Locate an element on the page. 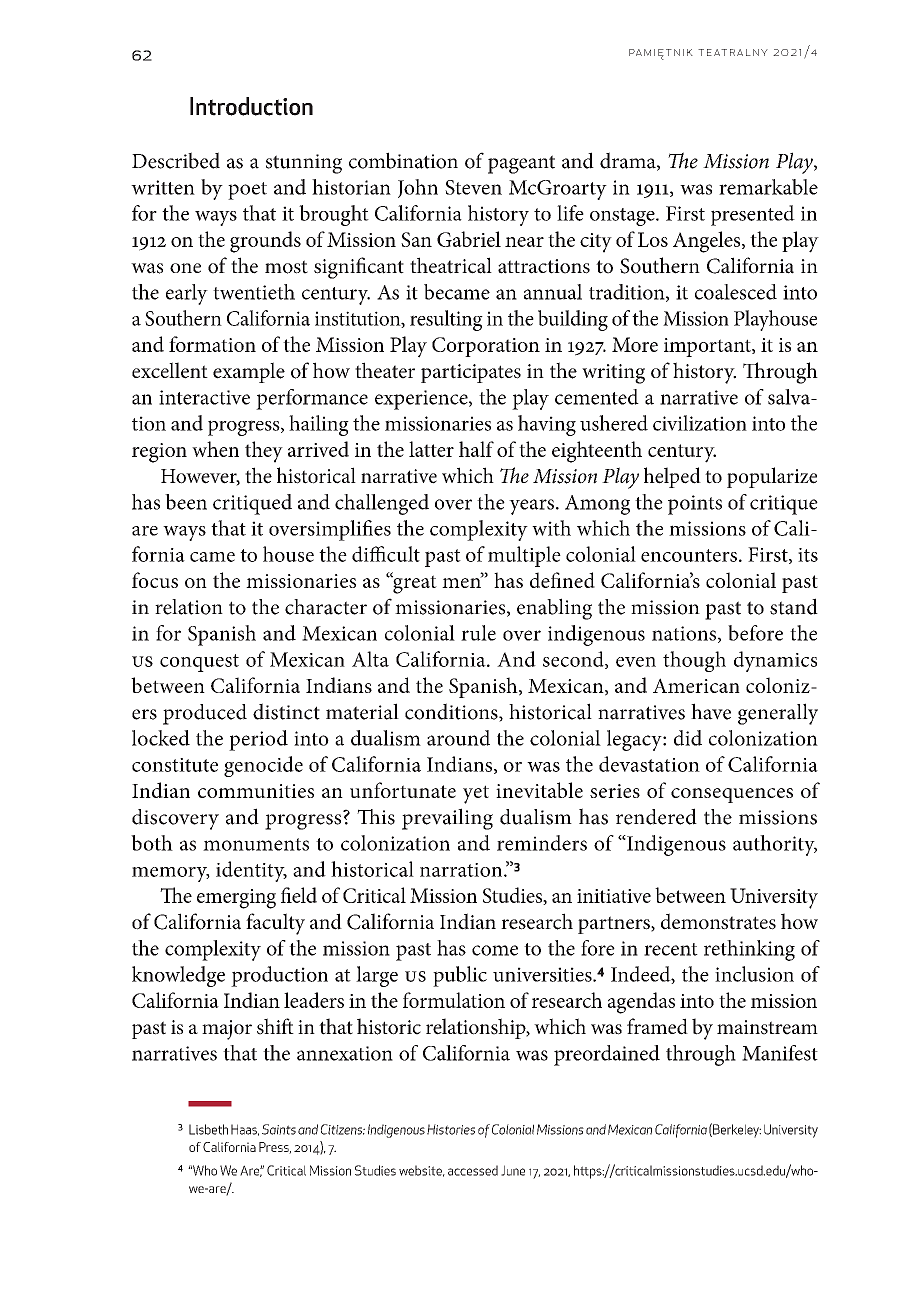 Image resolution: width=915 pixels, height=1316 pixels. though is located at coordinates (694, 661).
